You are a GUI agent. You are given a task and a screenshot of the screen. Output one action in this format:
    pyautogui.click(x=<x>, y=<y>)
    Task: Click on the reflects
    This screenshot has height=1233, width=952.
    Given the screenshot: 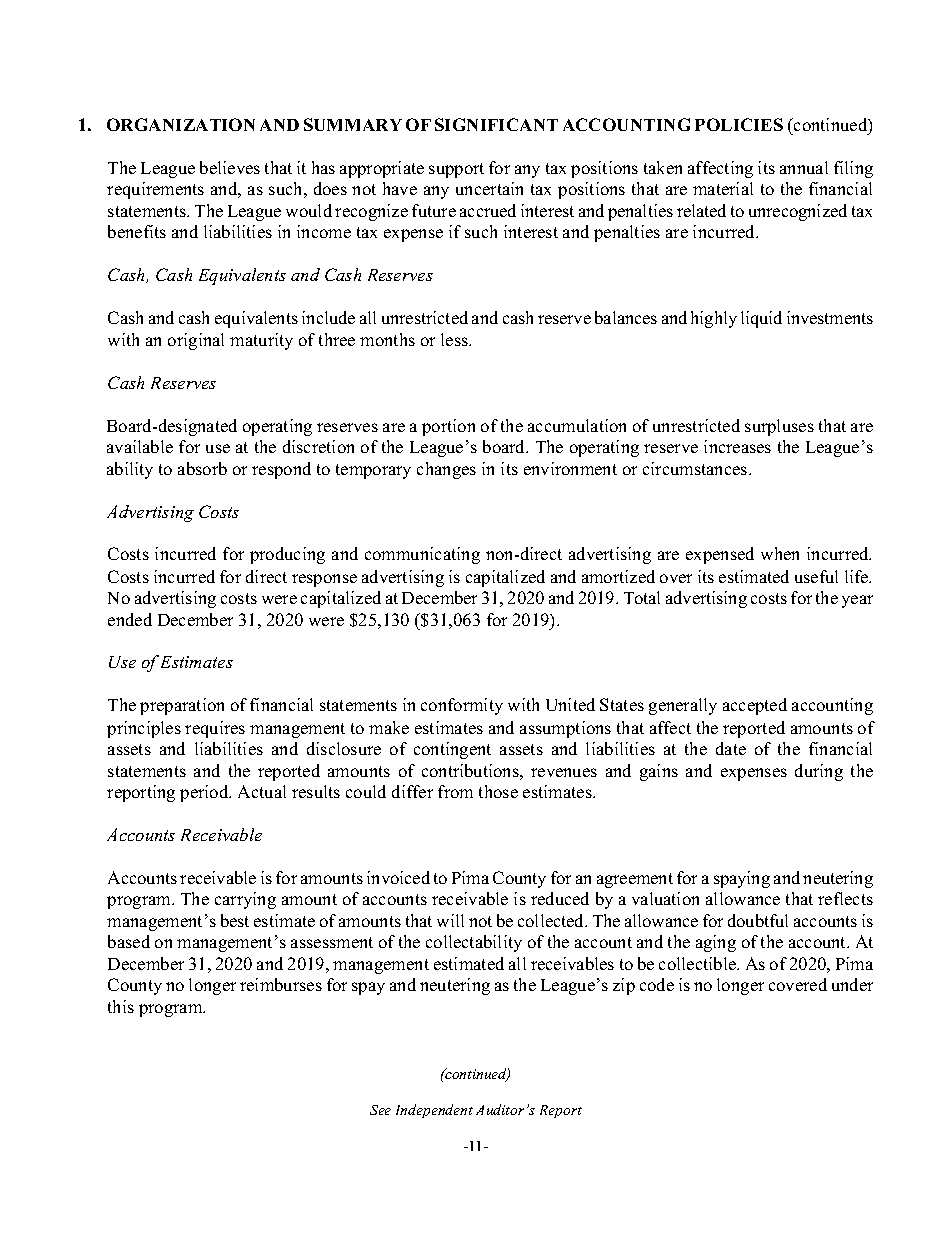 What is the action you would take?
    pyautogui.click(x=845, y=898)
